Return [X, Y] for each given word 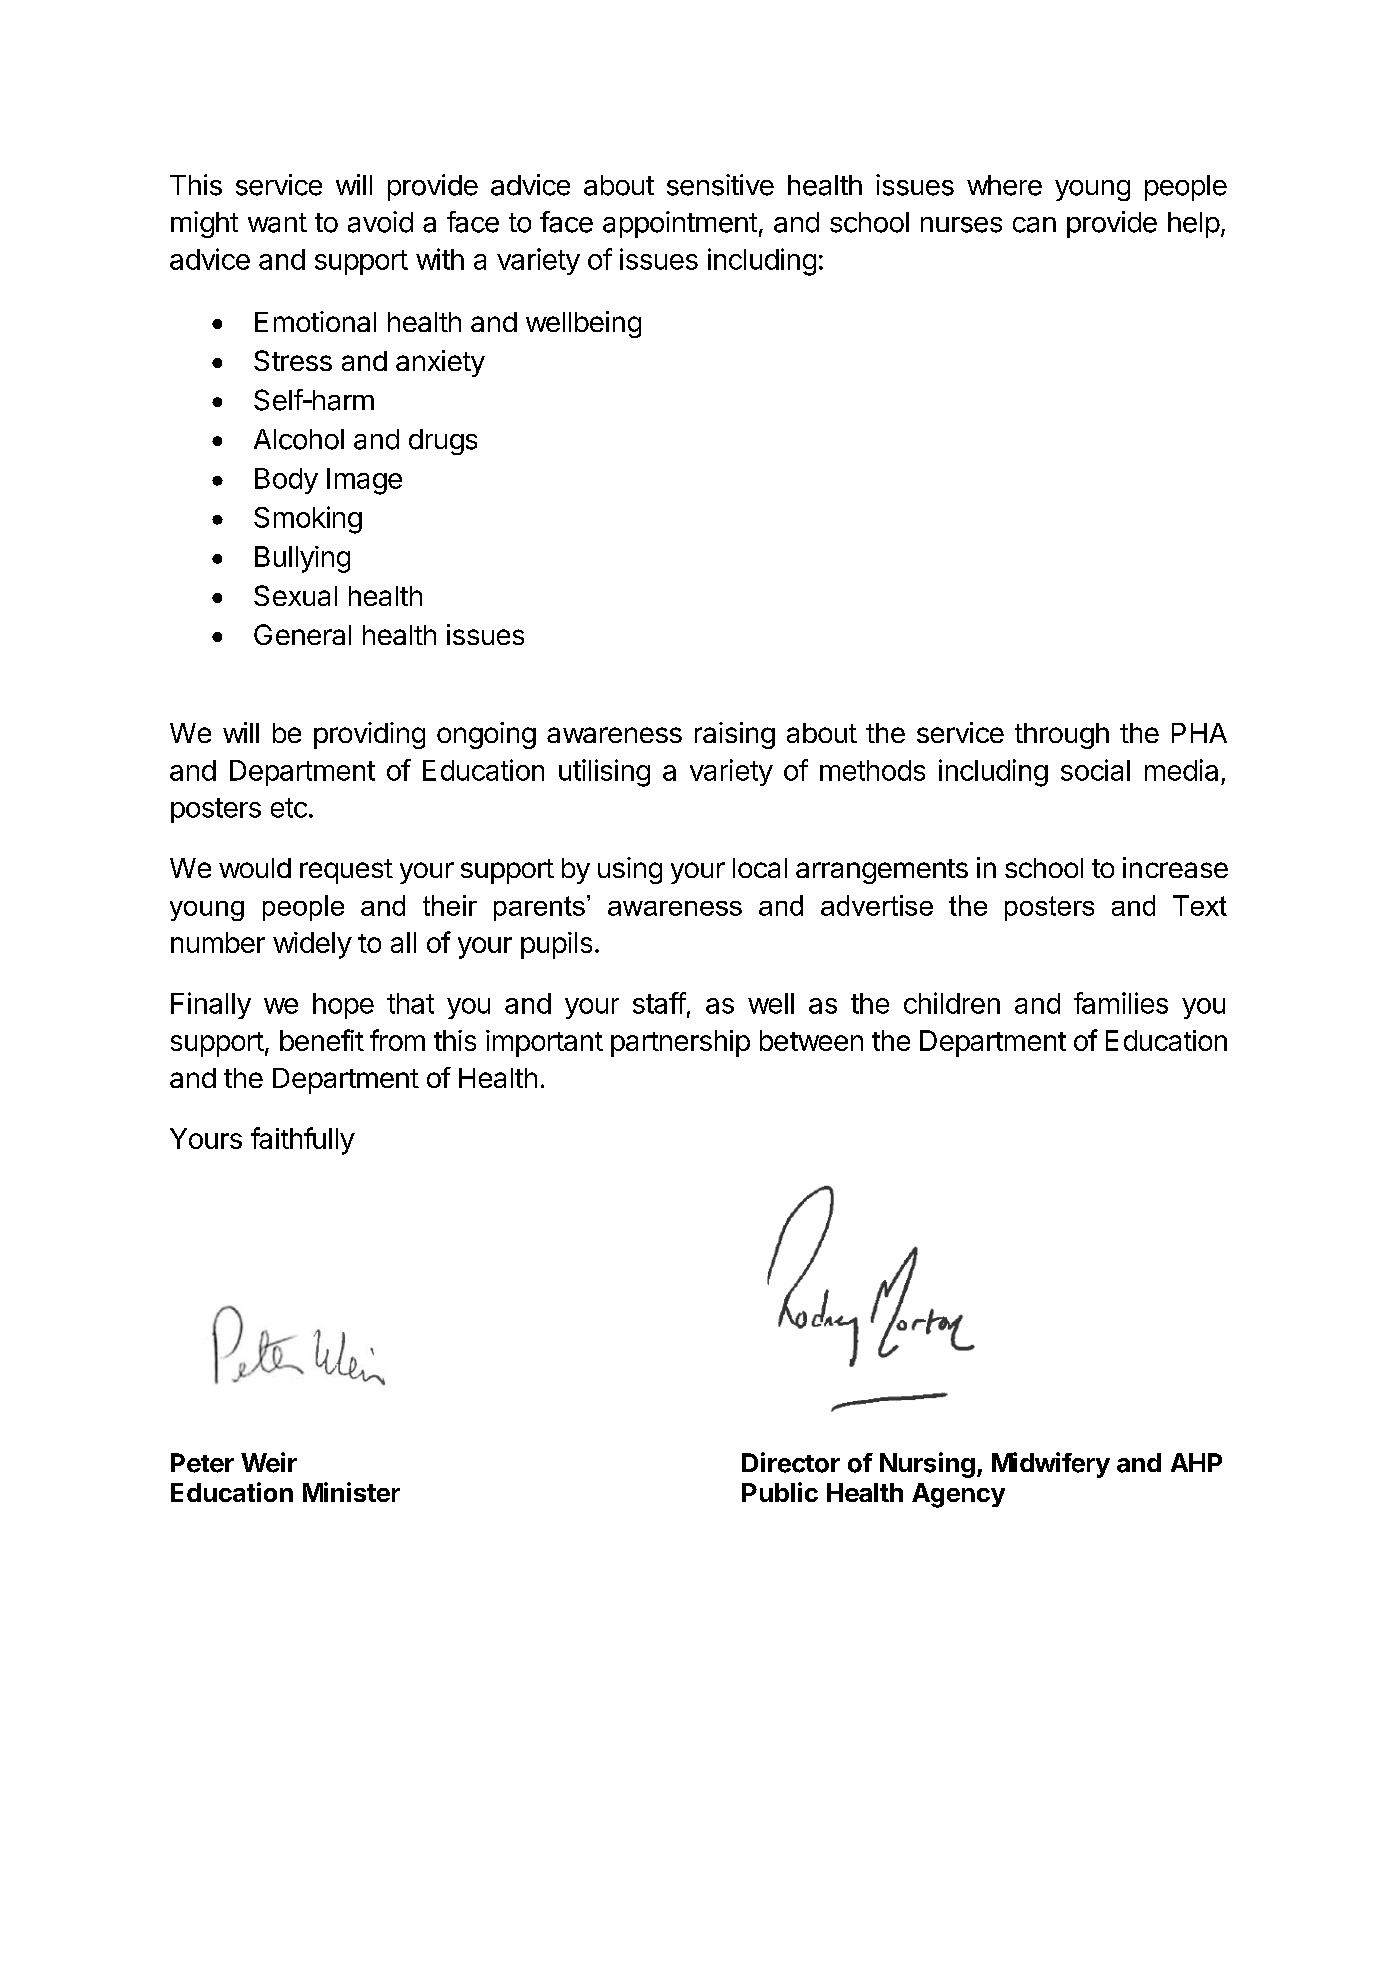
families [1121, 1003]
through [1062, 736]
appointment [680, 224]
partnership [680, 1043]
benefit [322, 1040]
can [1034, 225]
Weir [269, 1462]
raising [735, 735]
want [277, 223]
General [302, 634]
